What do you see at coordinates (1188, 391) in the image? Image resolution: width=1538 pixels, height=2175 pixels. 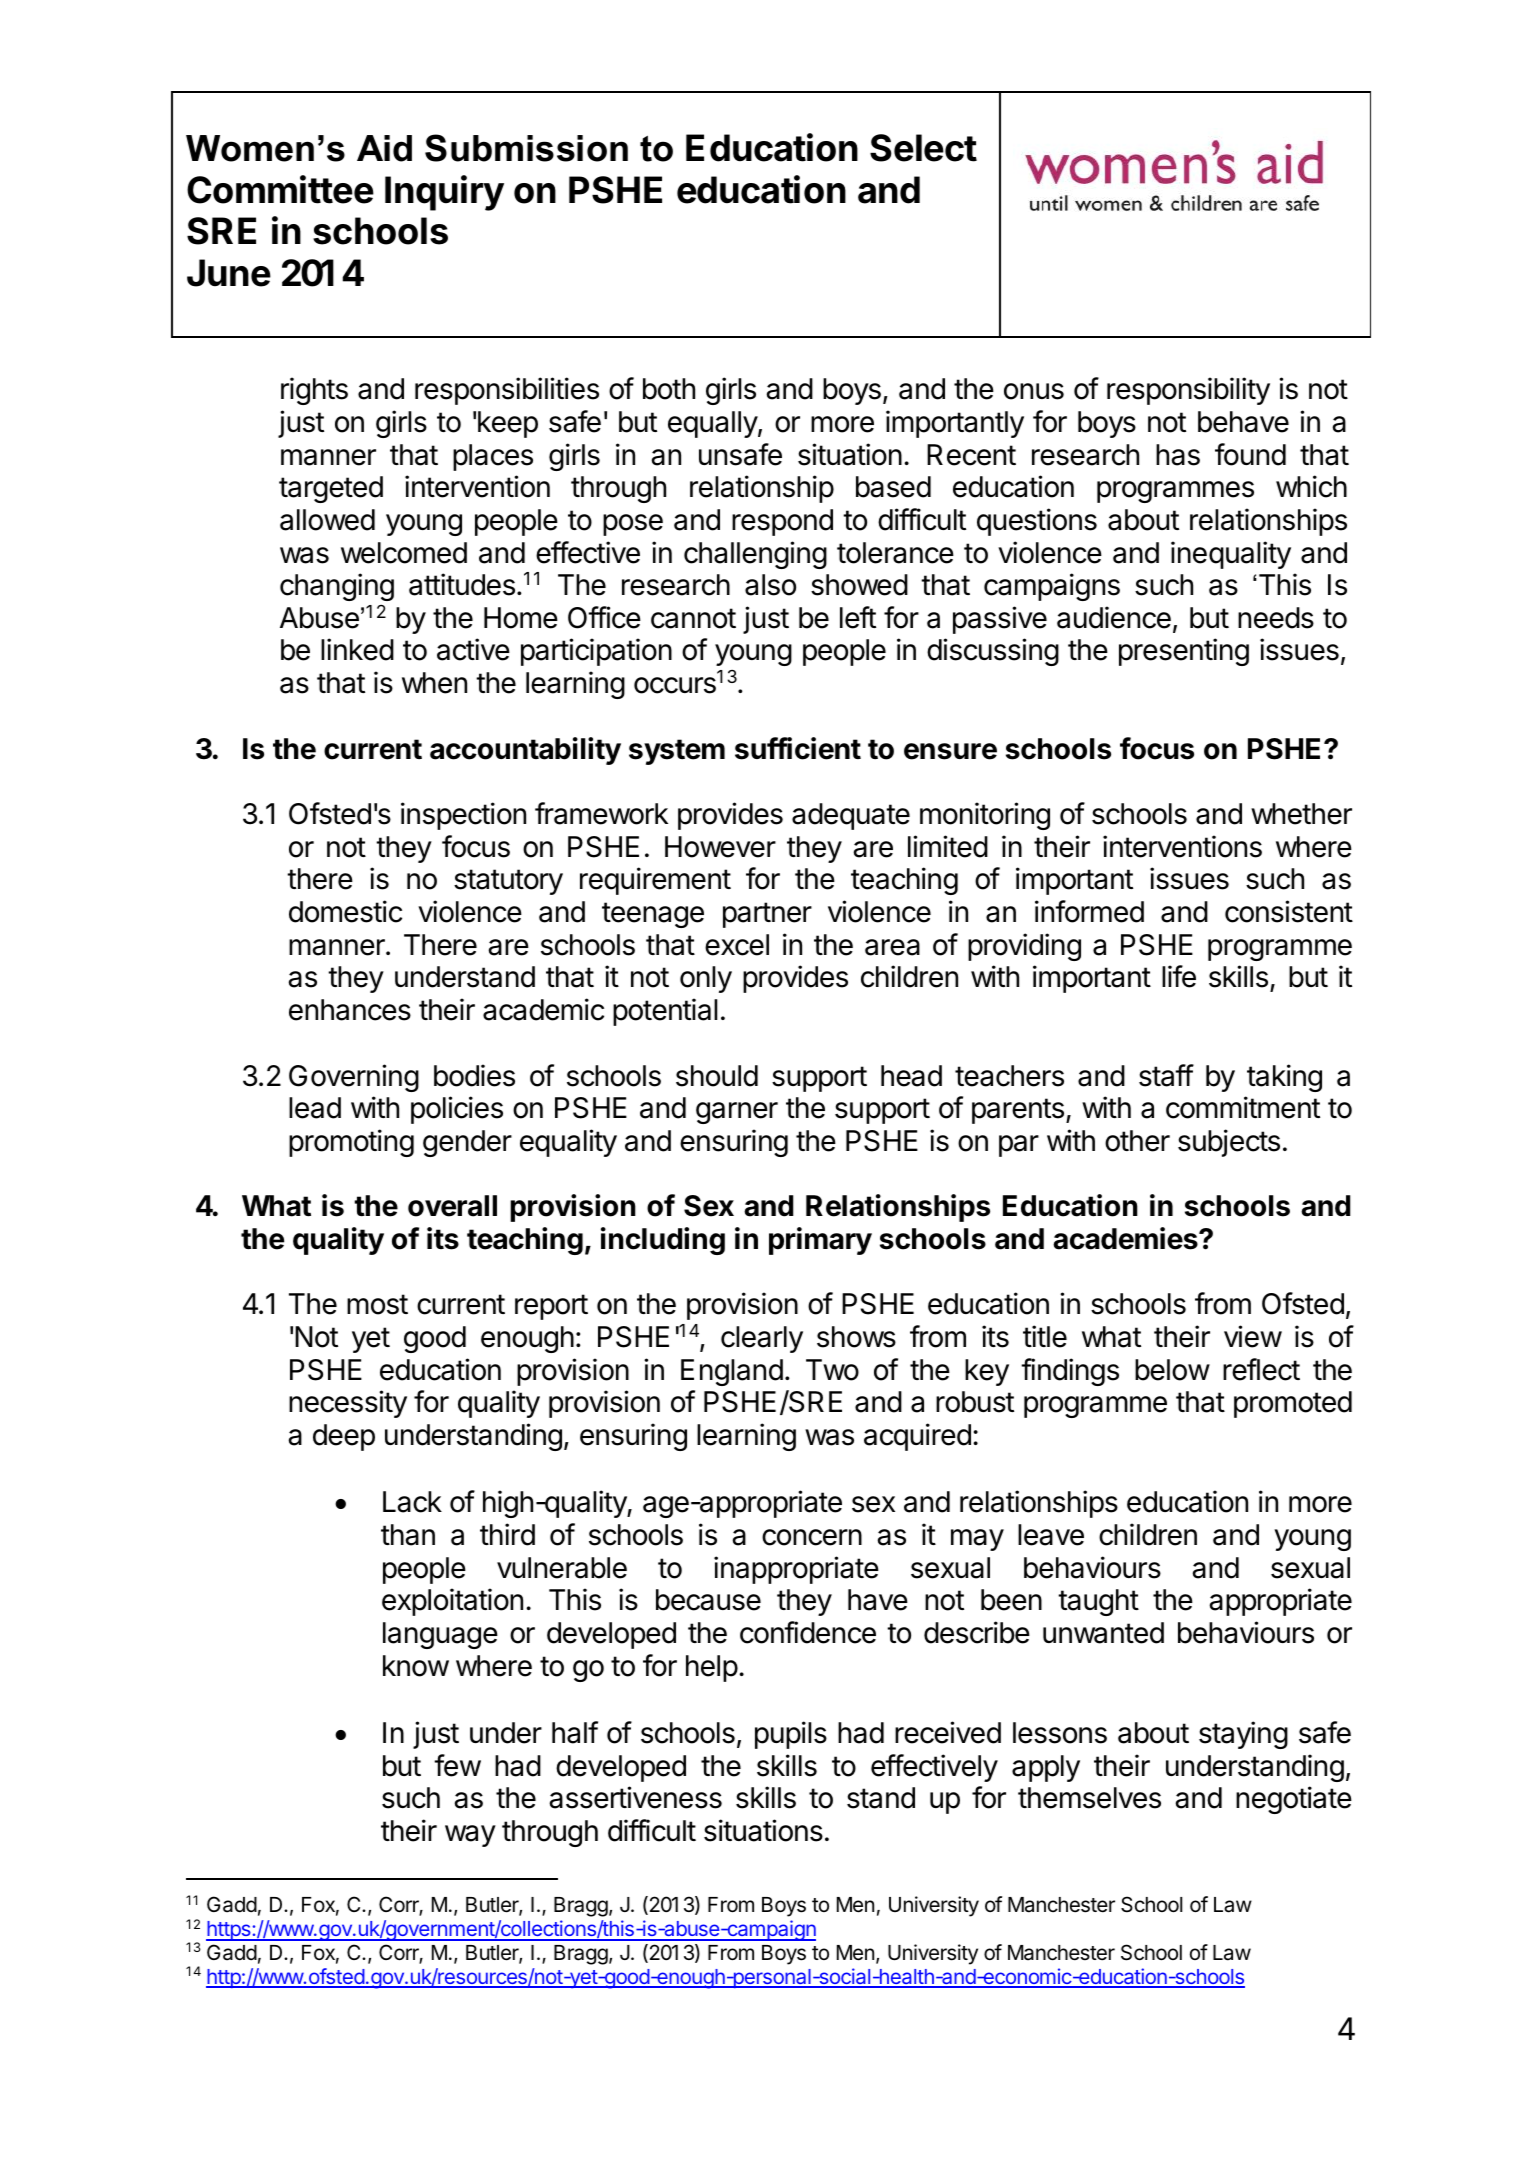 I see `responsibility` at bounding box center [1188, 391].
